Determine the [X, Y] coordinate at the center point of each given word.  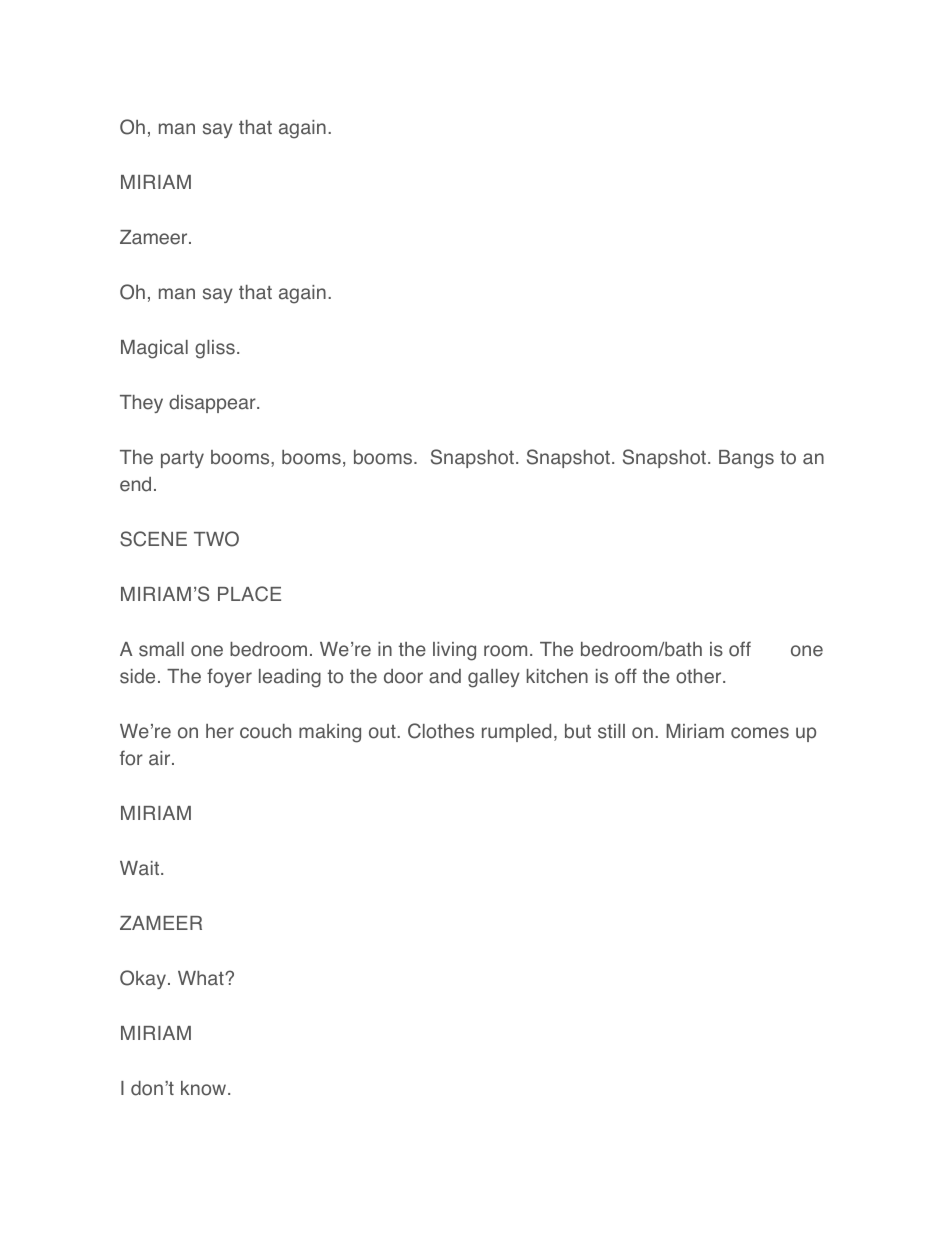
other [700, 676]
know [205, 1088]
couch [265, 731]
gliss [215, 349]
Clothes [441, 731]
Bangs [746, 459]
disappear [213, 404]
